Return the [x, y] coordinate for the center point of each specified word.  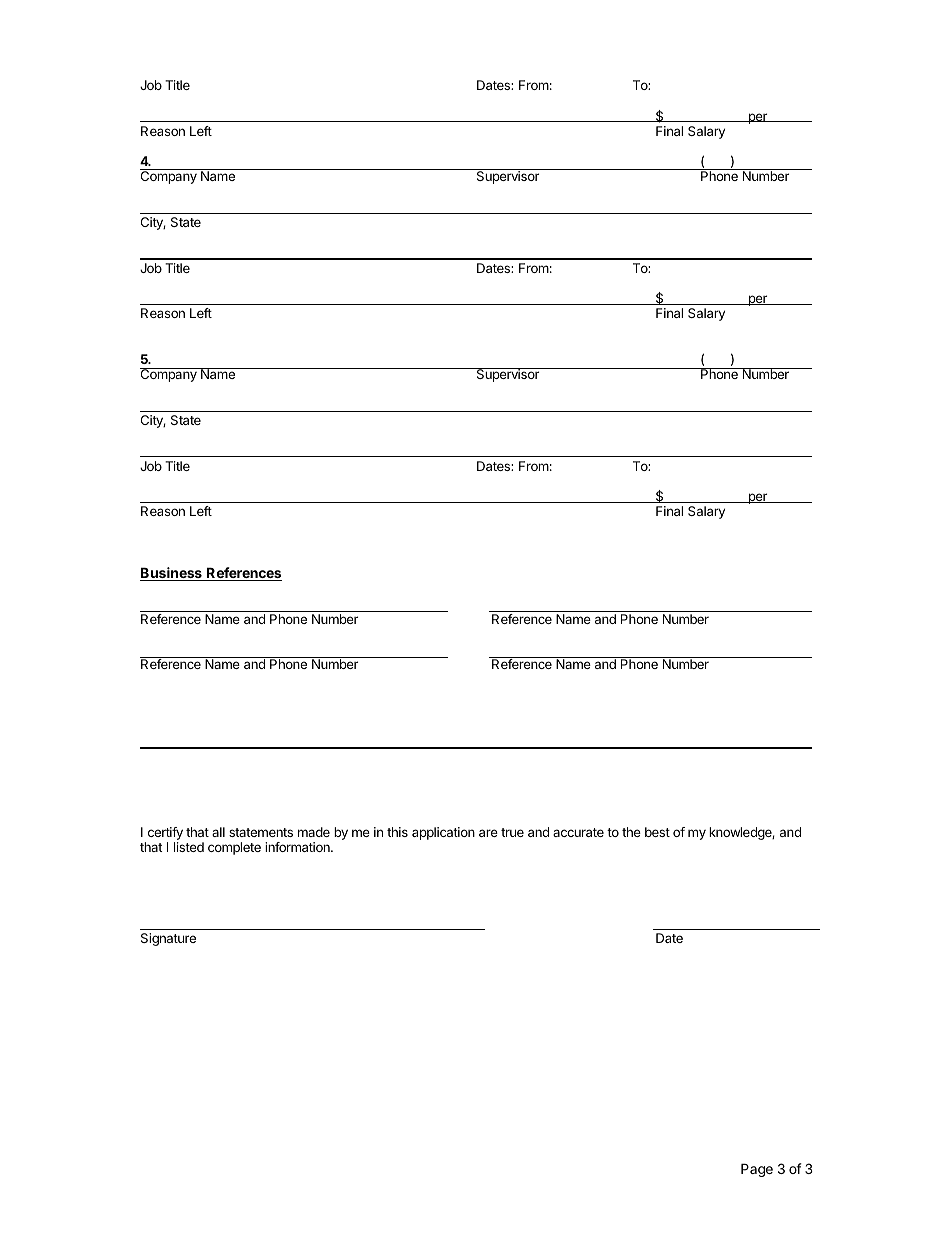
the [631, 832]
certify [165, 835]
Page [757, 1170]
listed [189, 847]
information [298, 847]
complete [234, 848]
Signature [168, 939]
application [443, 833]
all [218, 832]
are [488, 833]
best [657, 832]
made [314, 832]
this [397, 832]
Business [172, 574]
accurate [578, 832]
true [512, 832]
